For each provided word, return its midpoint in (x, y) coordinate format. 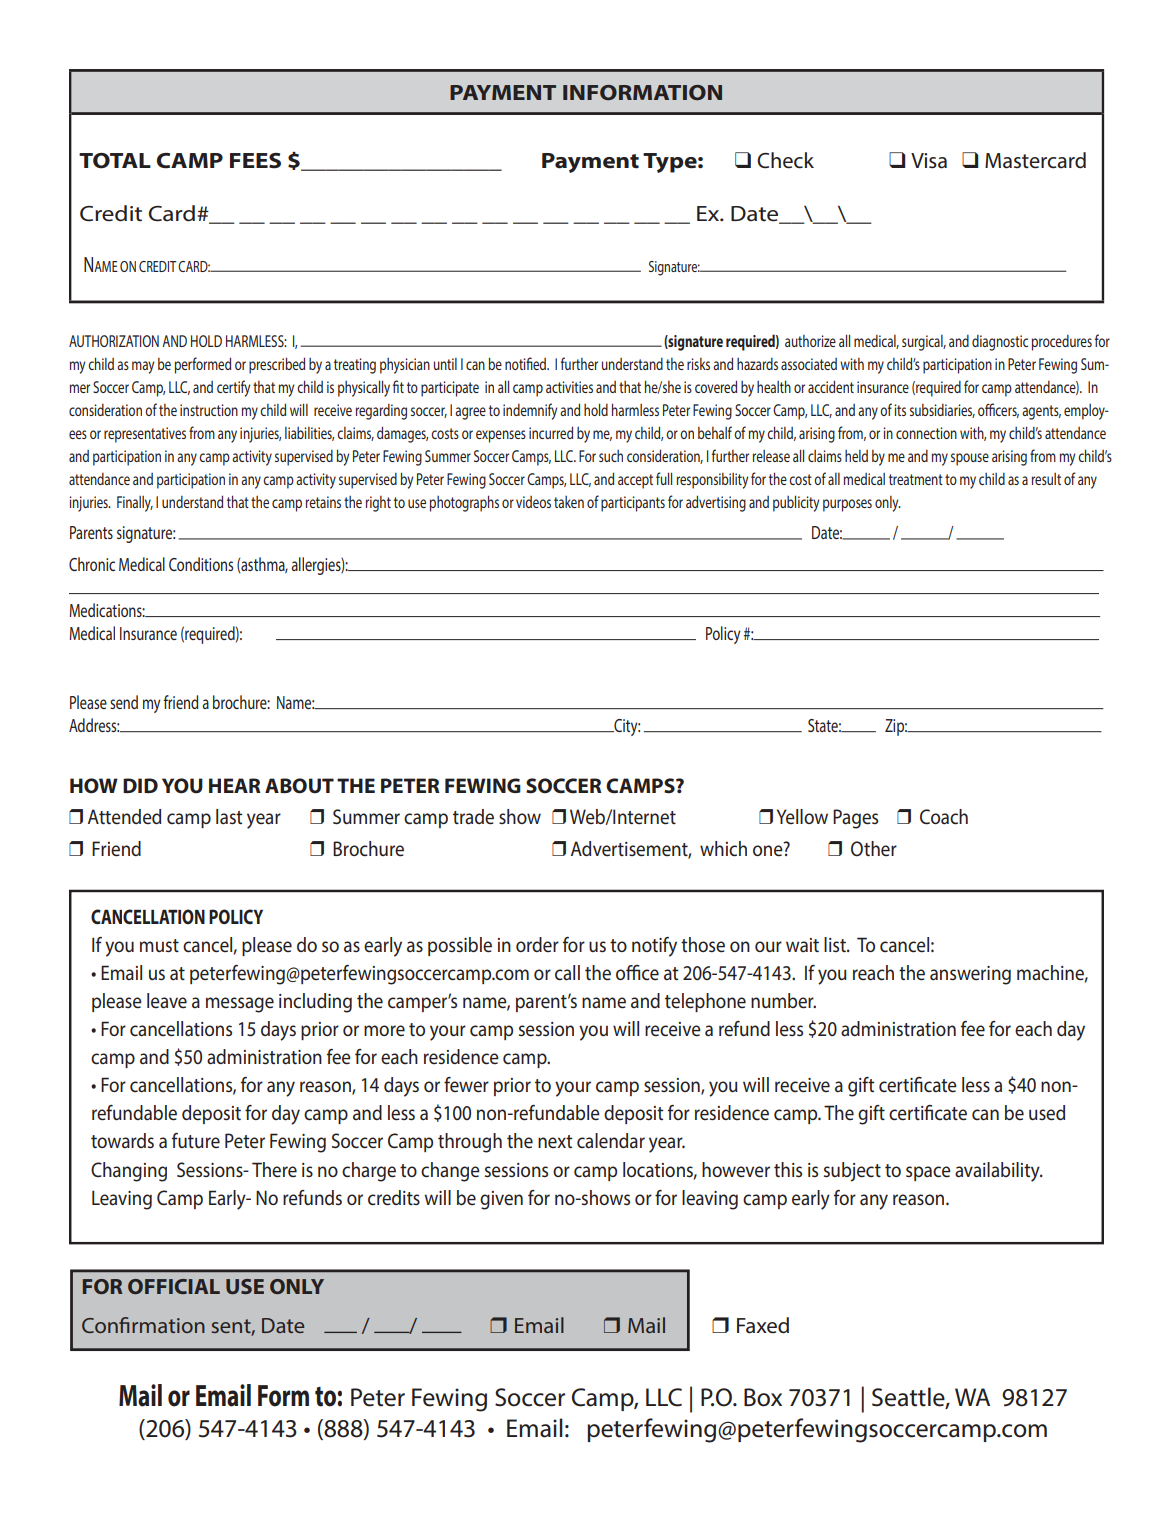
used (1047, 1113)
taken (569, 502)
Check (785, 160)
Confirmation (143, 1325)
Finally (135, 504)
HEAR (235, 785)
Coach (944, 817)
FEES (255, 161)
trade (473, 817)
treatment (916, 479)
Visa (929, 161)
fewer (466, 1085)
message (240, 1005)
